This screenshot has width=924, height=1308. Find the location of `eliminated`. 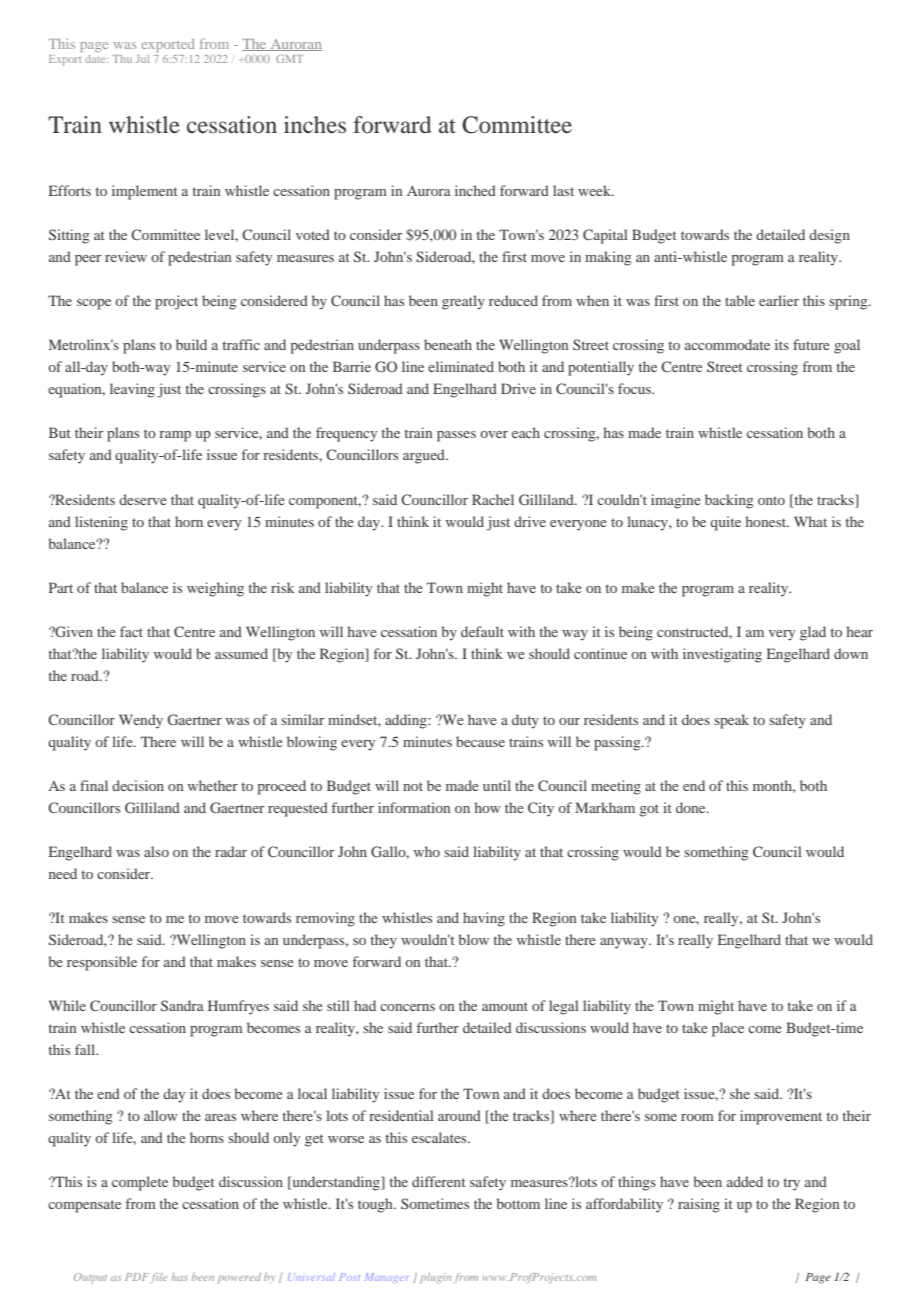

eliminated is located at coordinates (461, 366).
